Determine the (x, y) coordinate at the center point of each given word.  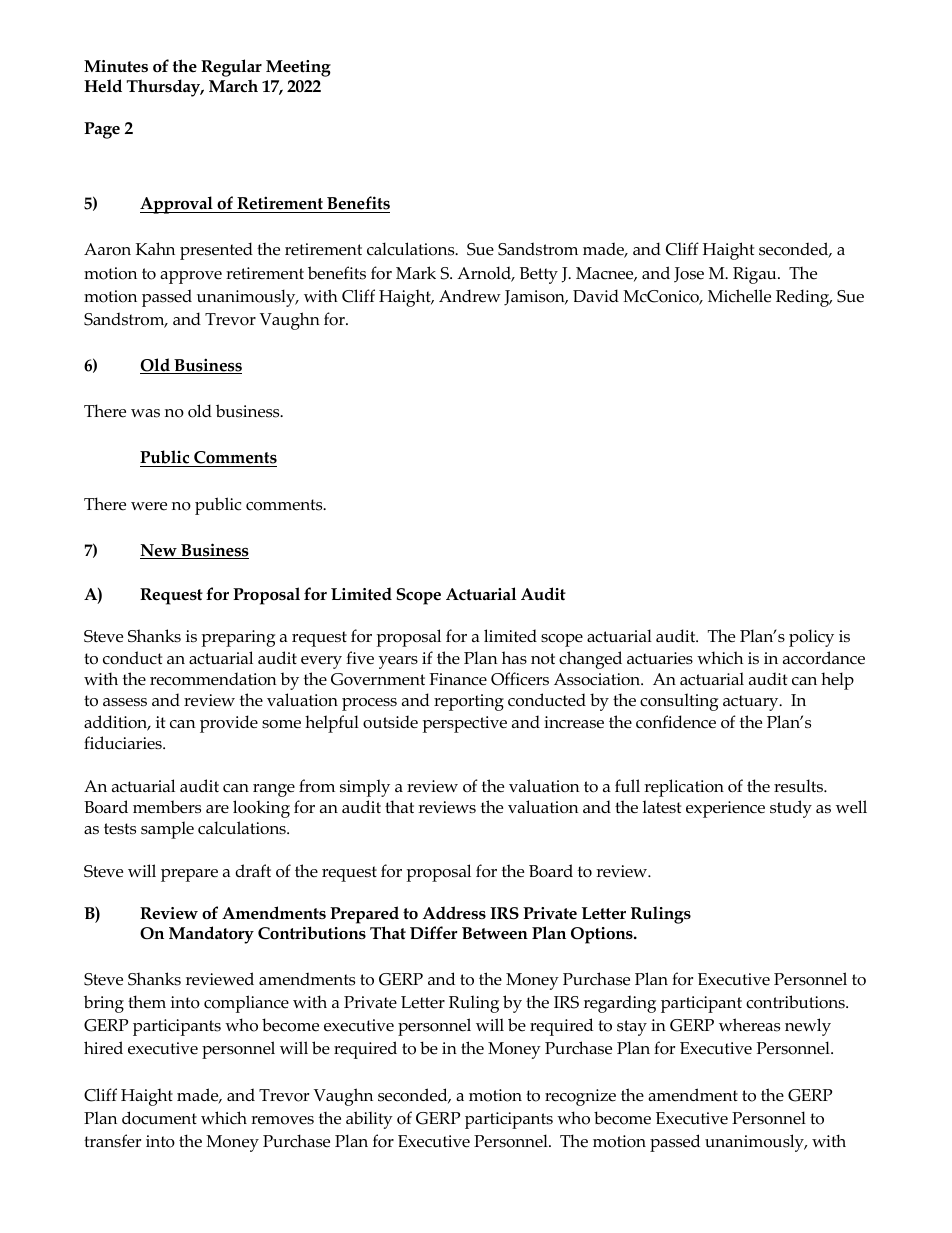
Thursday (165, 88)
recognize (580, 1097)
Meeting (298, 68)
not (543, 658)
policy (811, 638)
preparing (238, 638)
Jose (689, 275)
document (159, 1118)
